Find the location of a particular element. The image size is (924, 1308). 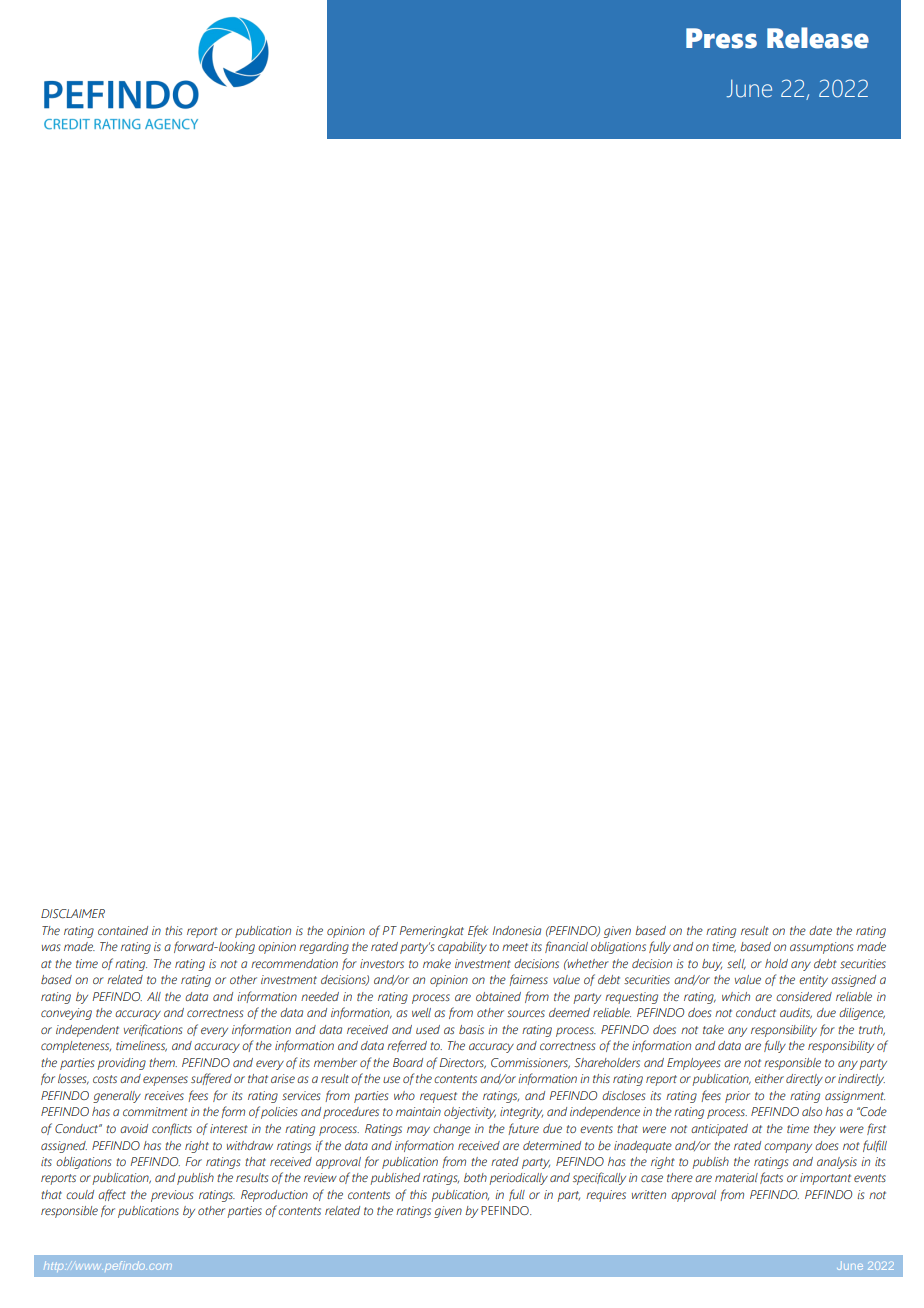

facts is located at coordinates (771, 1178).
